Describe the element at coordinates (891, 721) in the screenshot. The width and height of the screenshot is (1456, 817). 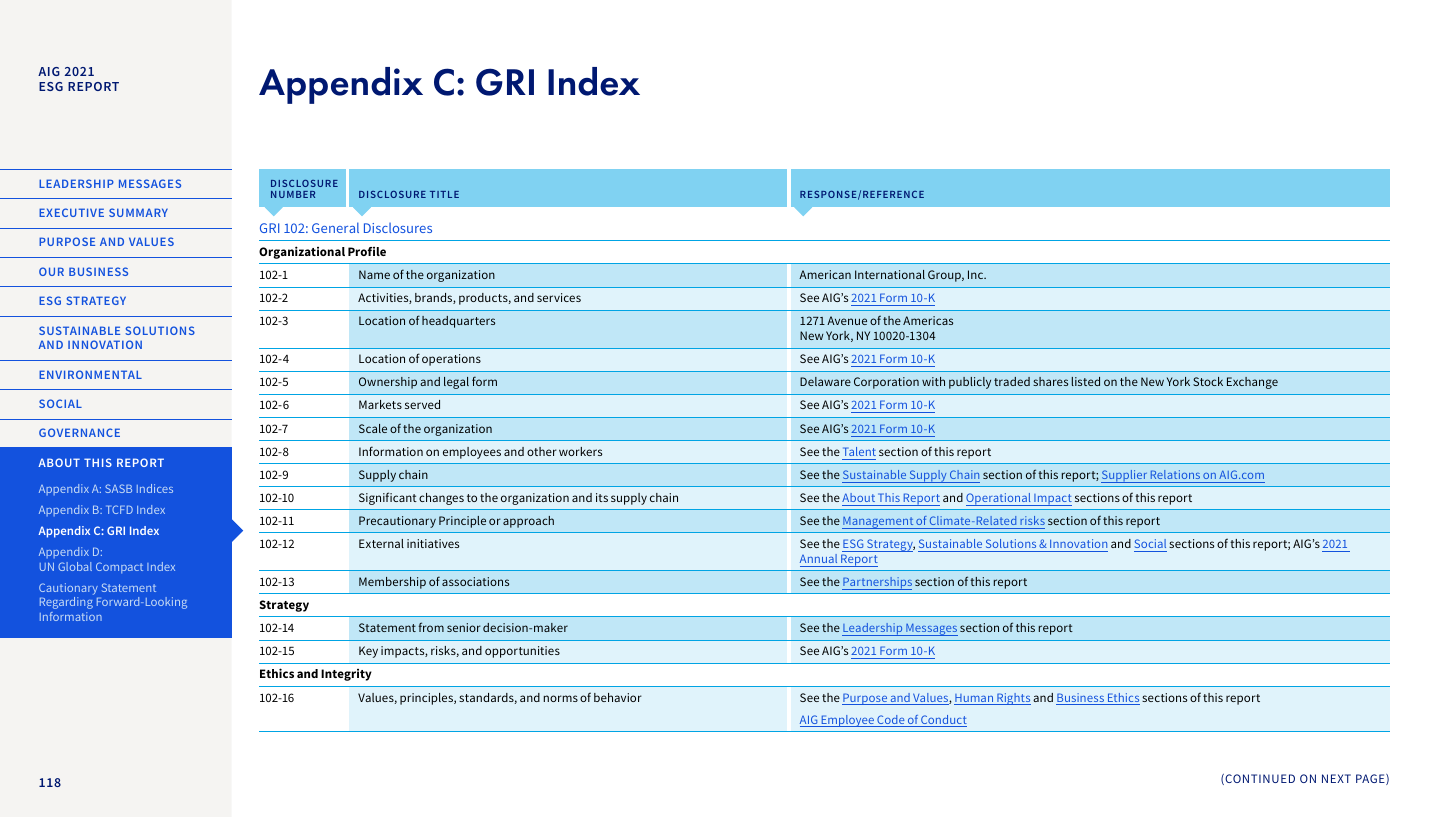
I see `Code` at that location.
